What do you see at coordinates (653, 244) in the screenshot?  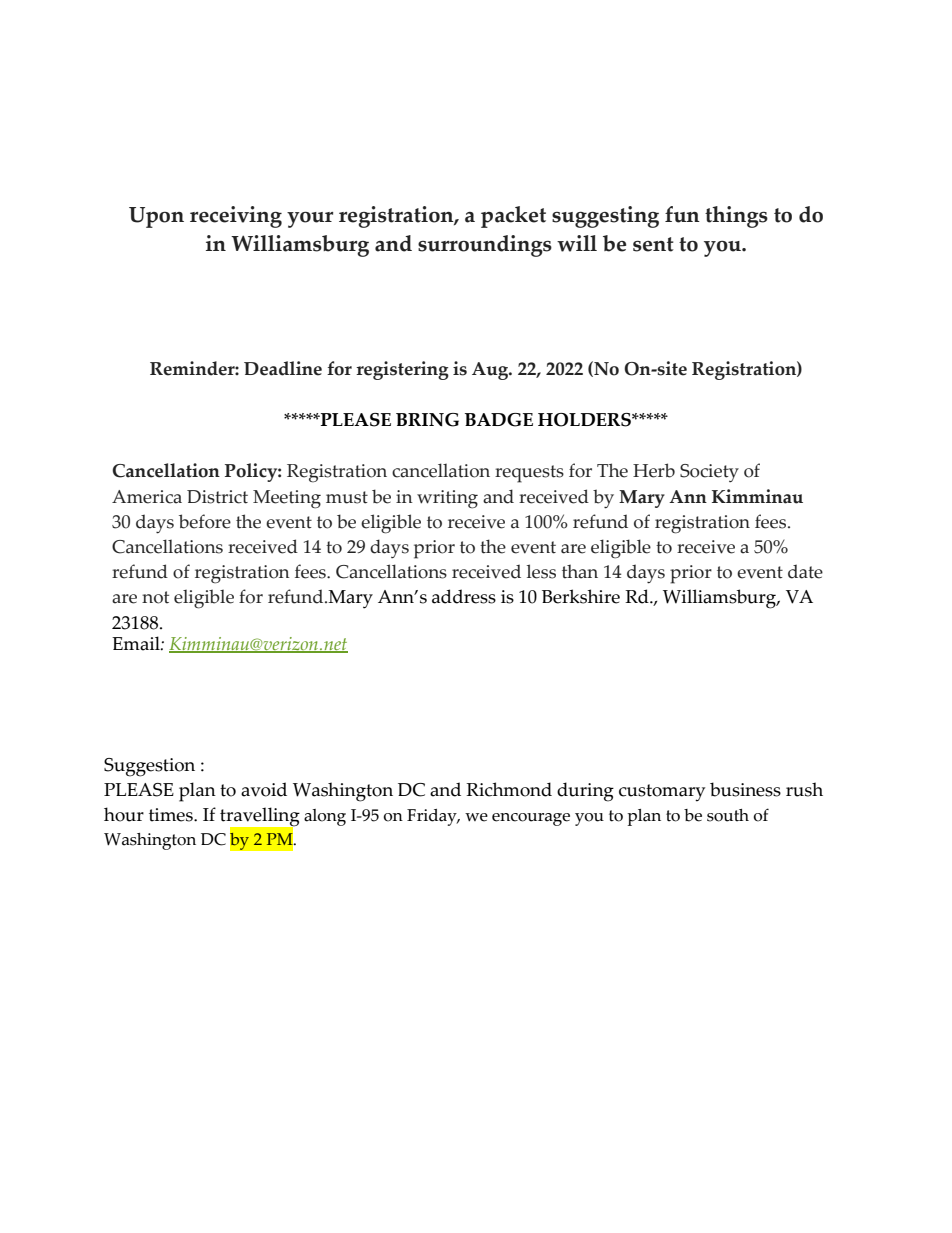 I see `sent` at bounding box center [653, 244].
